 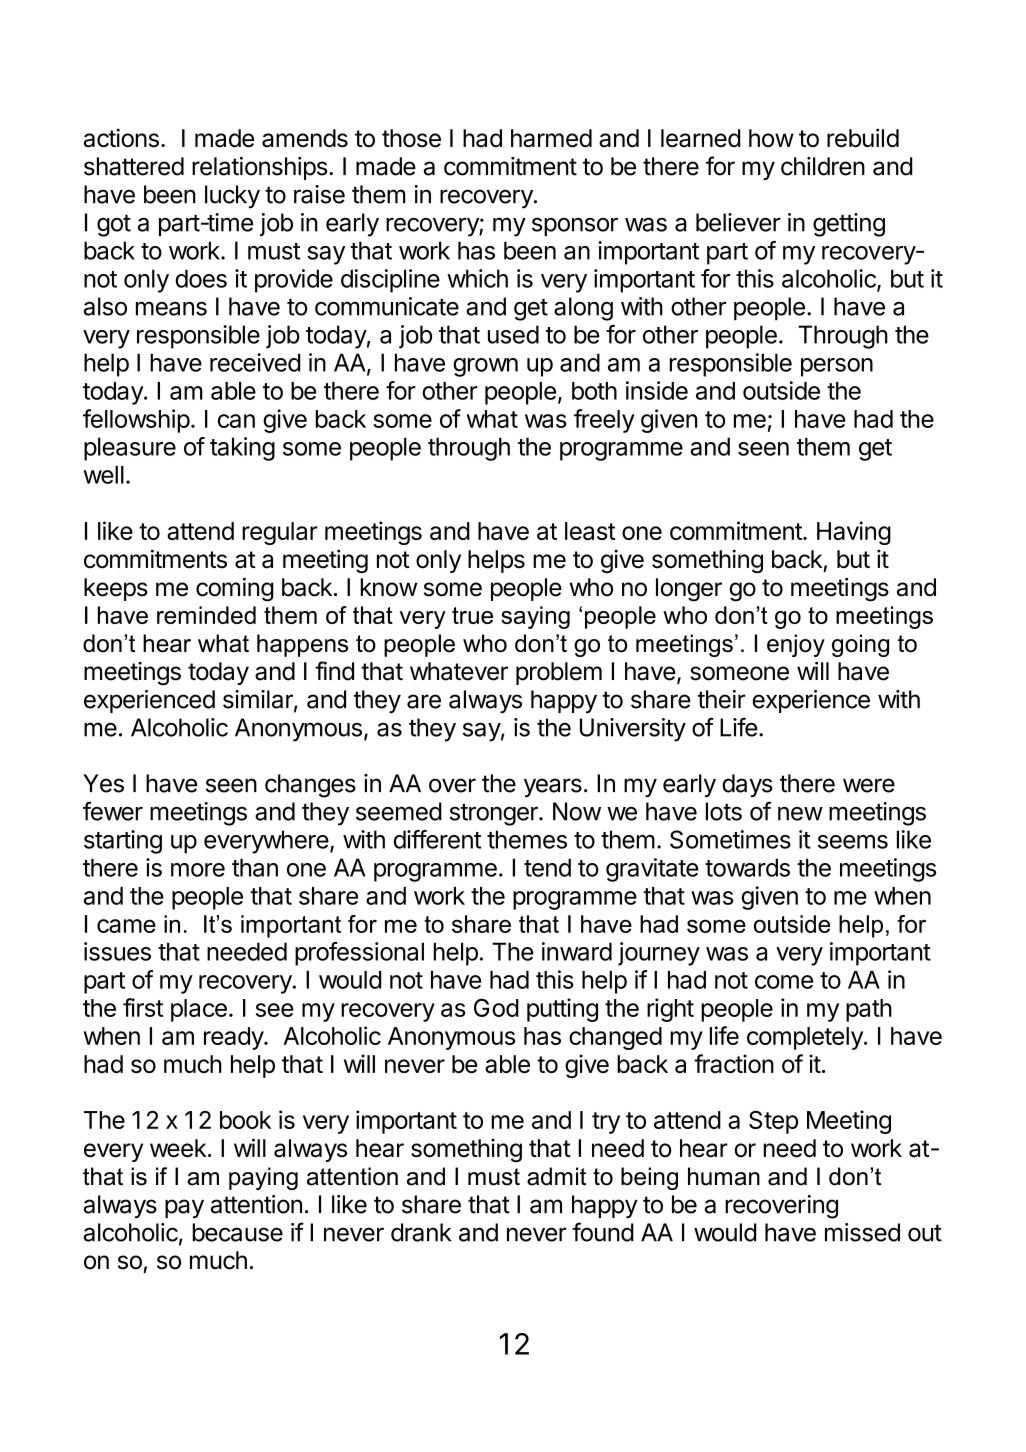 I want to click on towards, so click(x=747, y=867).
